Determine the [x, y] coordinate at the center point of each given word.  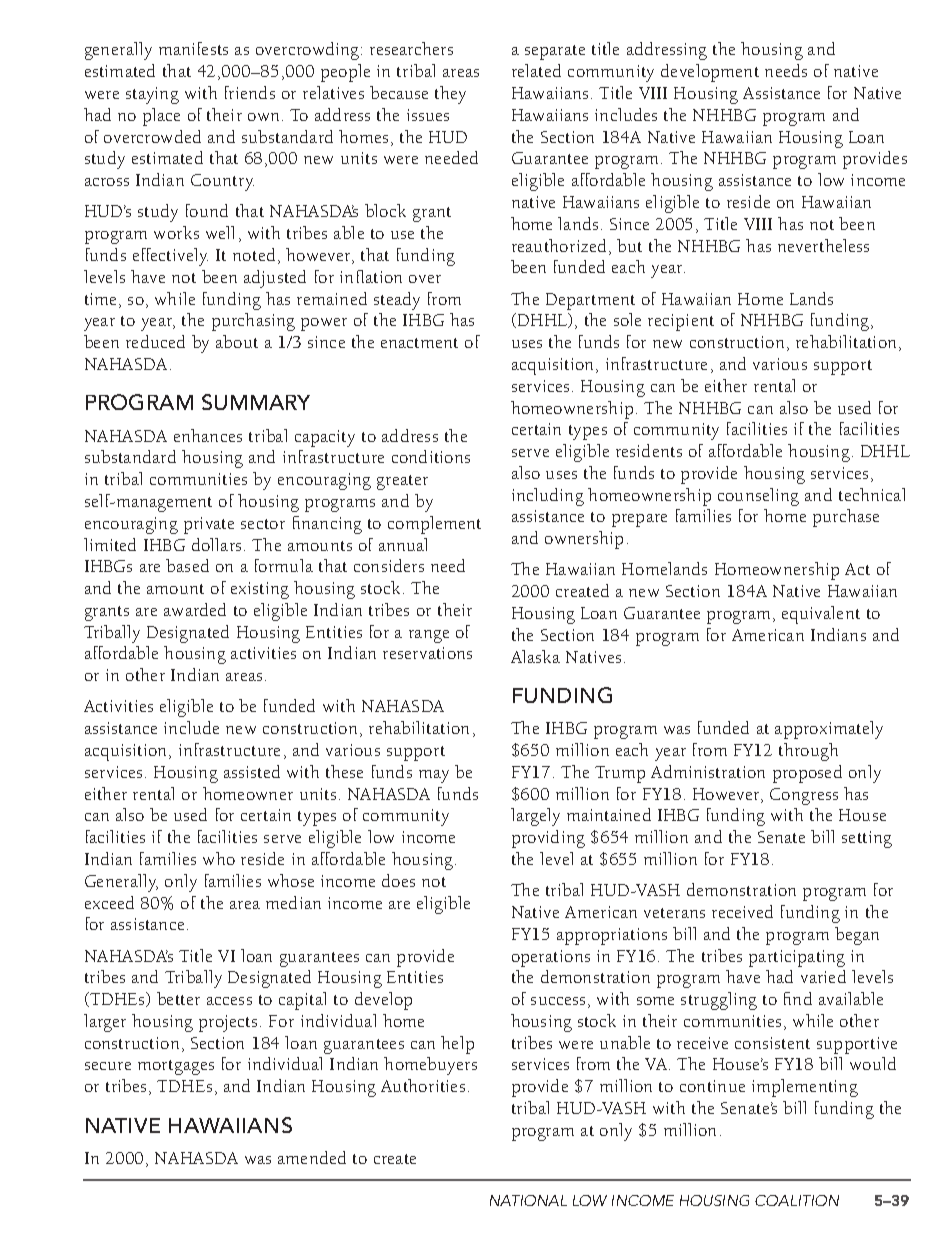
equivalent [821, 615]
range [429, 636]
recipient [681, 322]
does [398, 880]
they [450, 95]
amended [312, 1157]
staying [152, 95]
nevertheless [823, 245]
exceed [109, 902]
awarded [195, 609]
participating [797, 958]
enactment [419, 343]
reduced [155, 341]
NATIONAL [528, 1200]
